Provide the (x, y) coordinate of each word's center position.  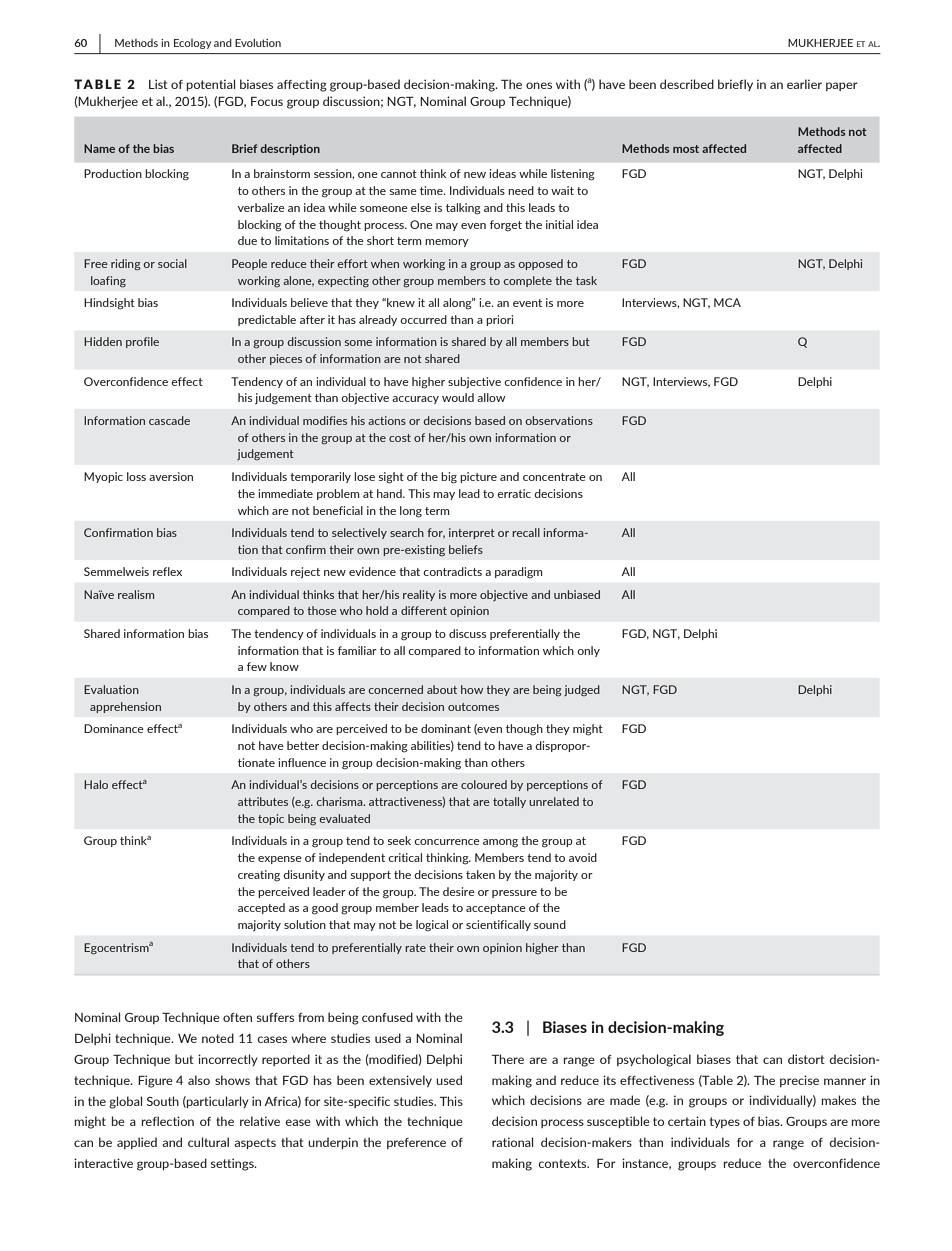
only (588, 651)
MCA (727, 302)
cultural (208, 1142)
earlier (804, 84)
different (424, 610)
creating (259, 876)
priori (499, 320)
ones (539, 85)
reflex (167, 571)
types (725, 1122)
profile (142, 342)
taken (480, 874)
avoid (583, 857)
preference (416, 1143)
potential (211, 85)
